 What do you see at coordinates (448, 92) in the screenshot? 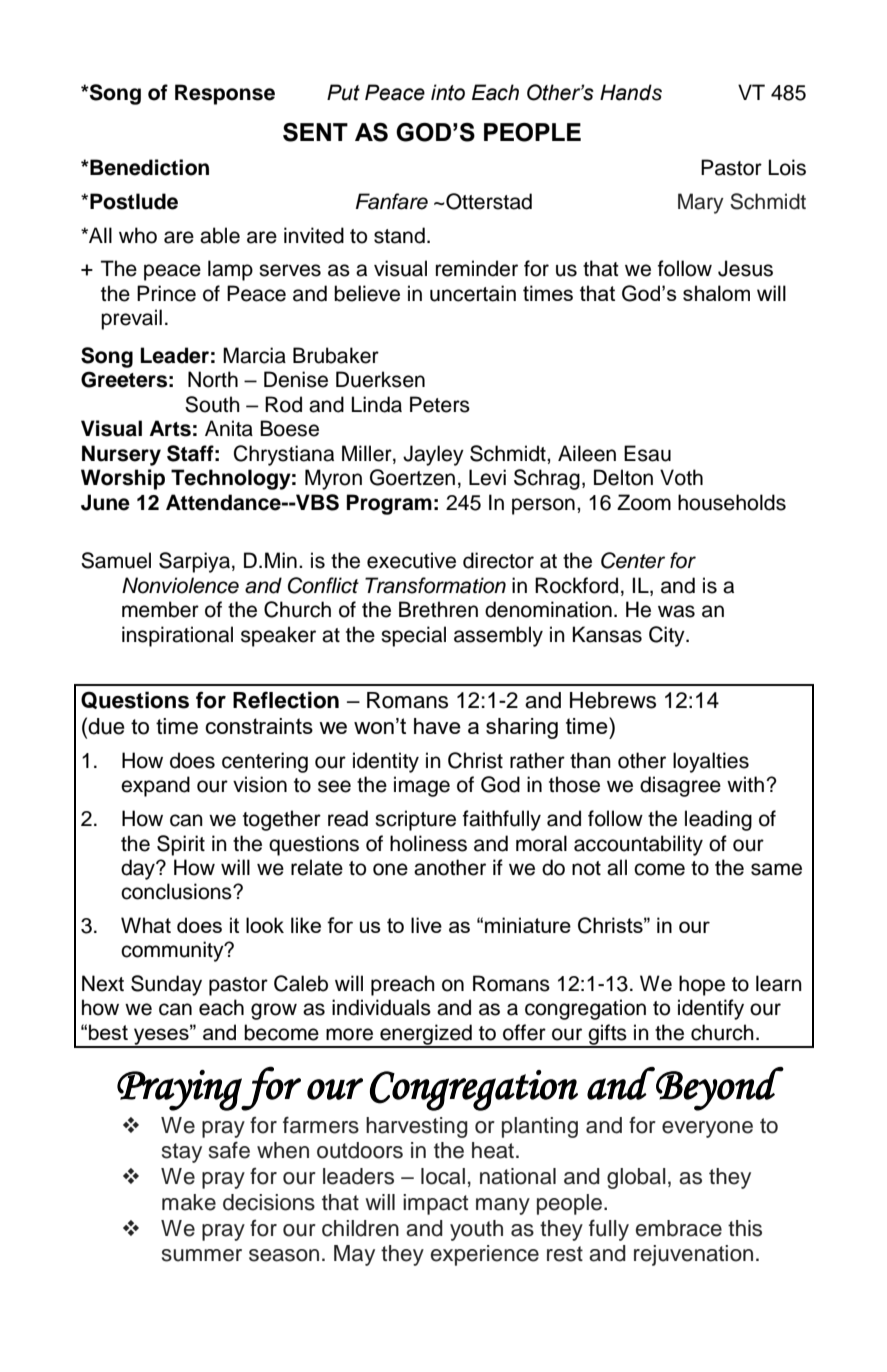
I see `into` at bounding box center [448, 92].
